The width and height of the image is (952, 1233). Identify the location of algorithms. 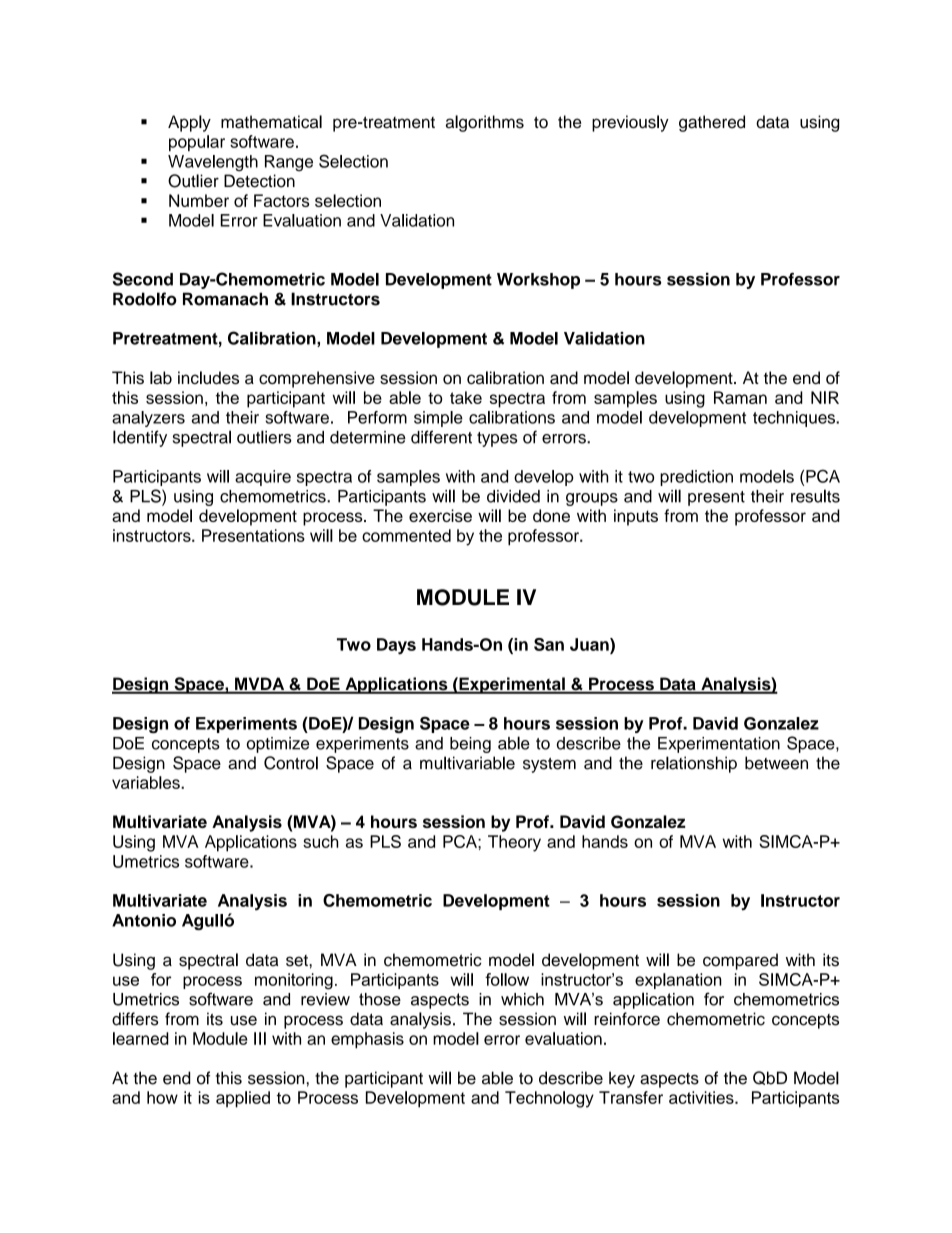
(485, 123).
